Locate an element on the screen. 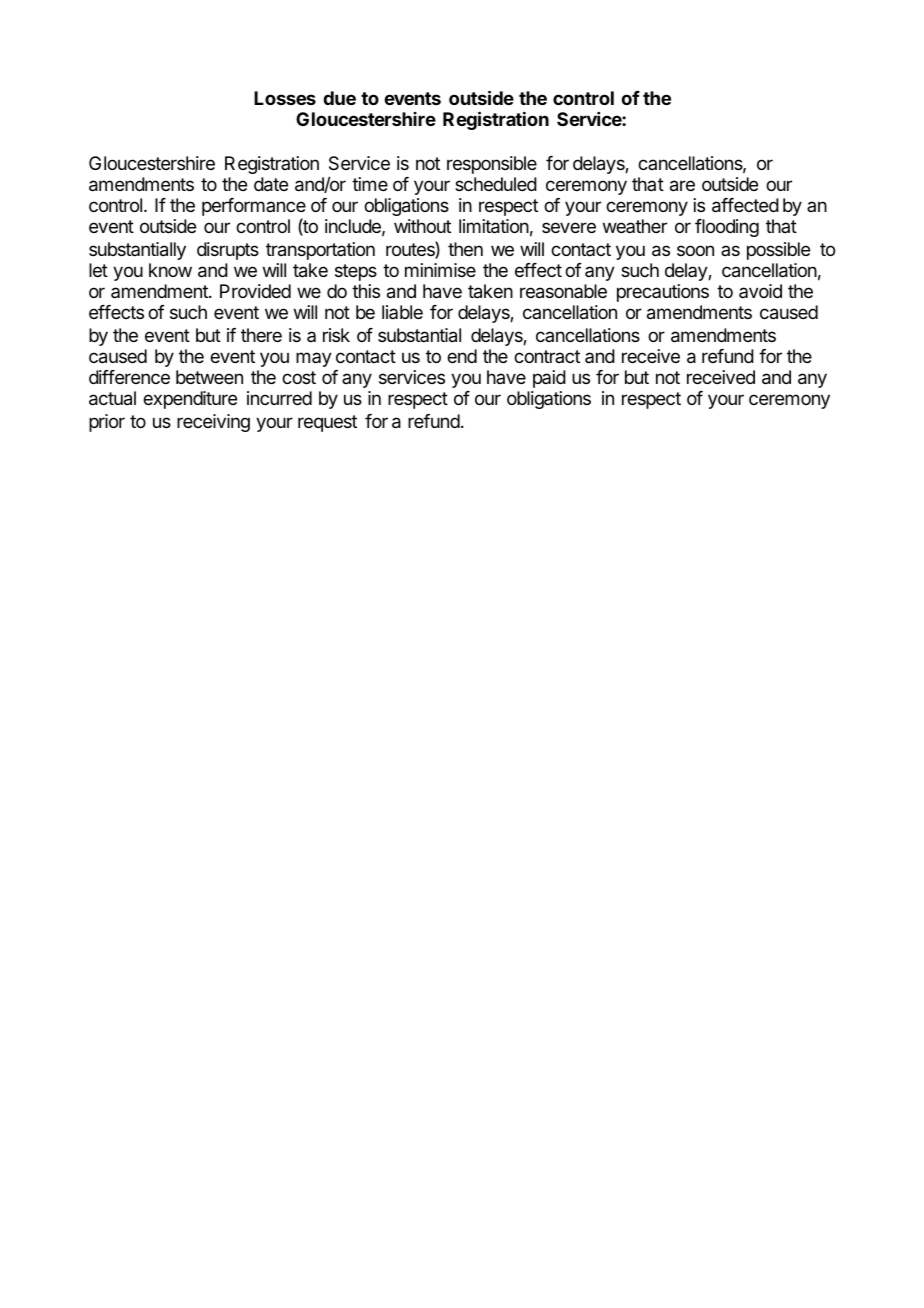 Image resolution: width=924 pixels, height=1308 pixels. Losses is located at coordinates (285, 98).
